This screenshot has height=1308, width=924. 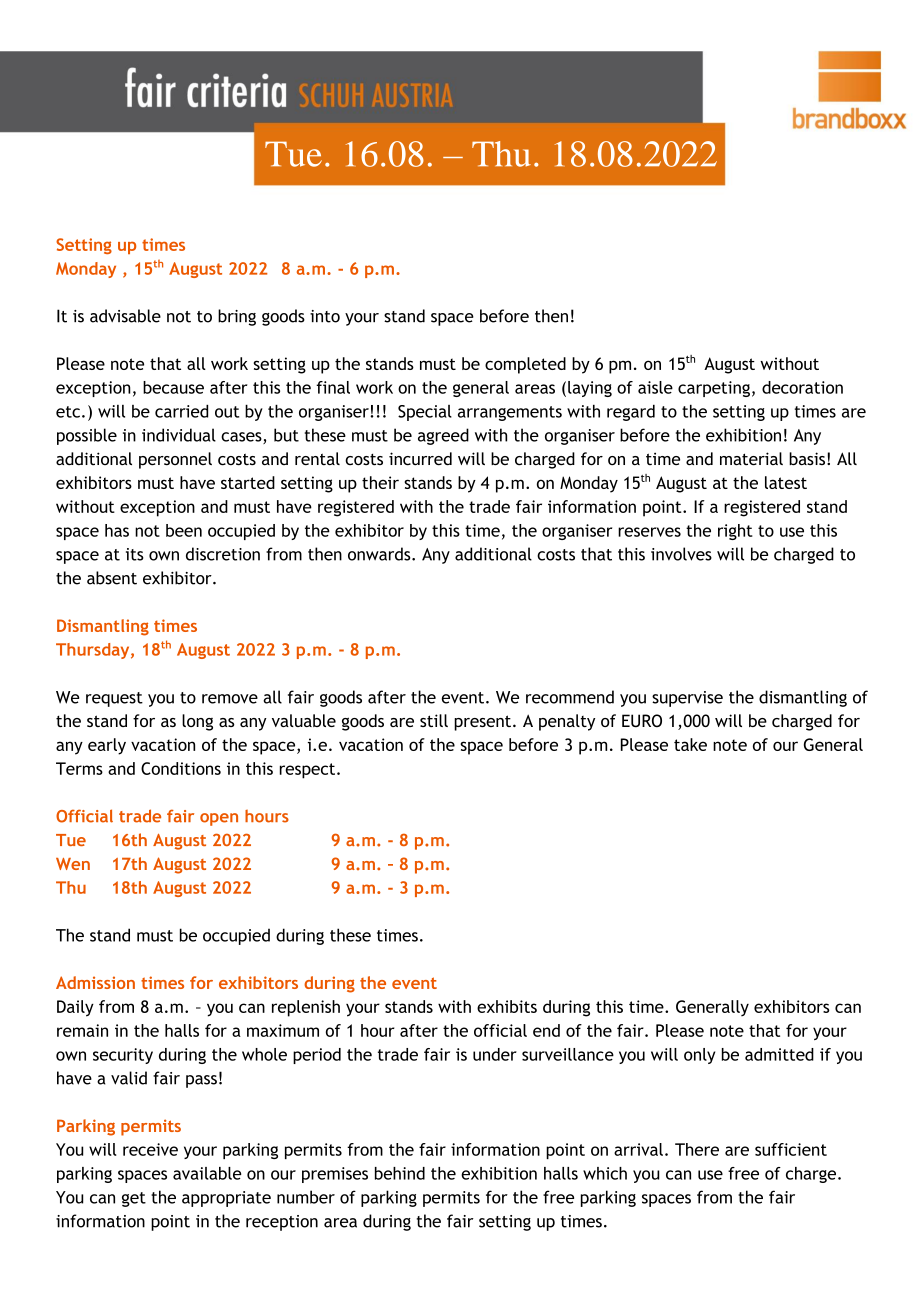 What do you see at coordinates (690, 744) in the screenshot?
I see `take` at bounding box center [690, 744].
